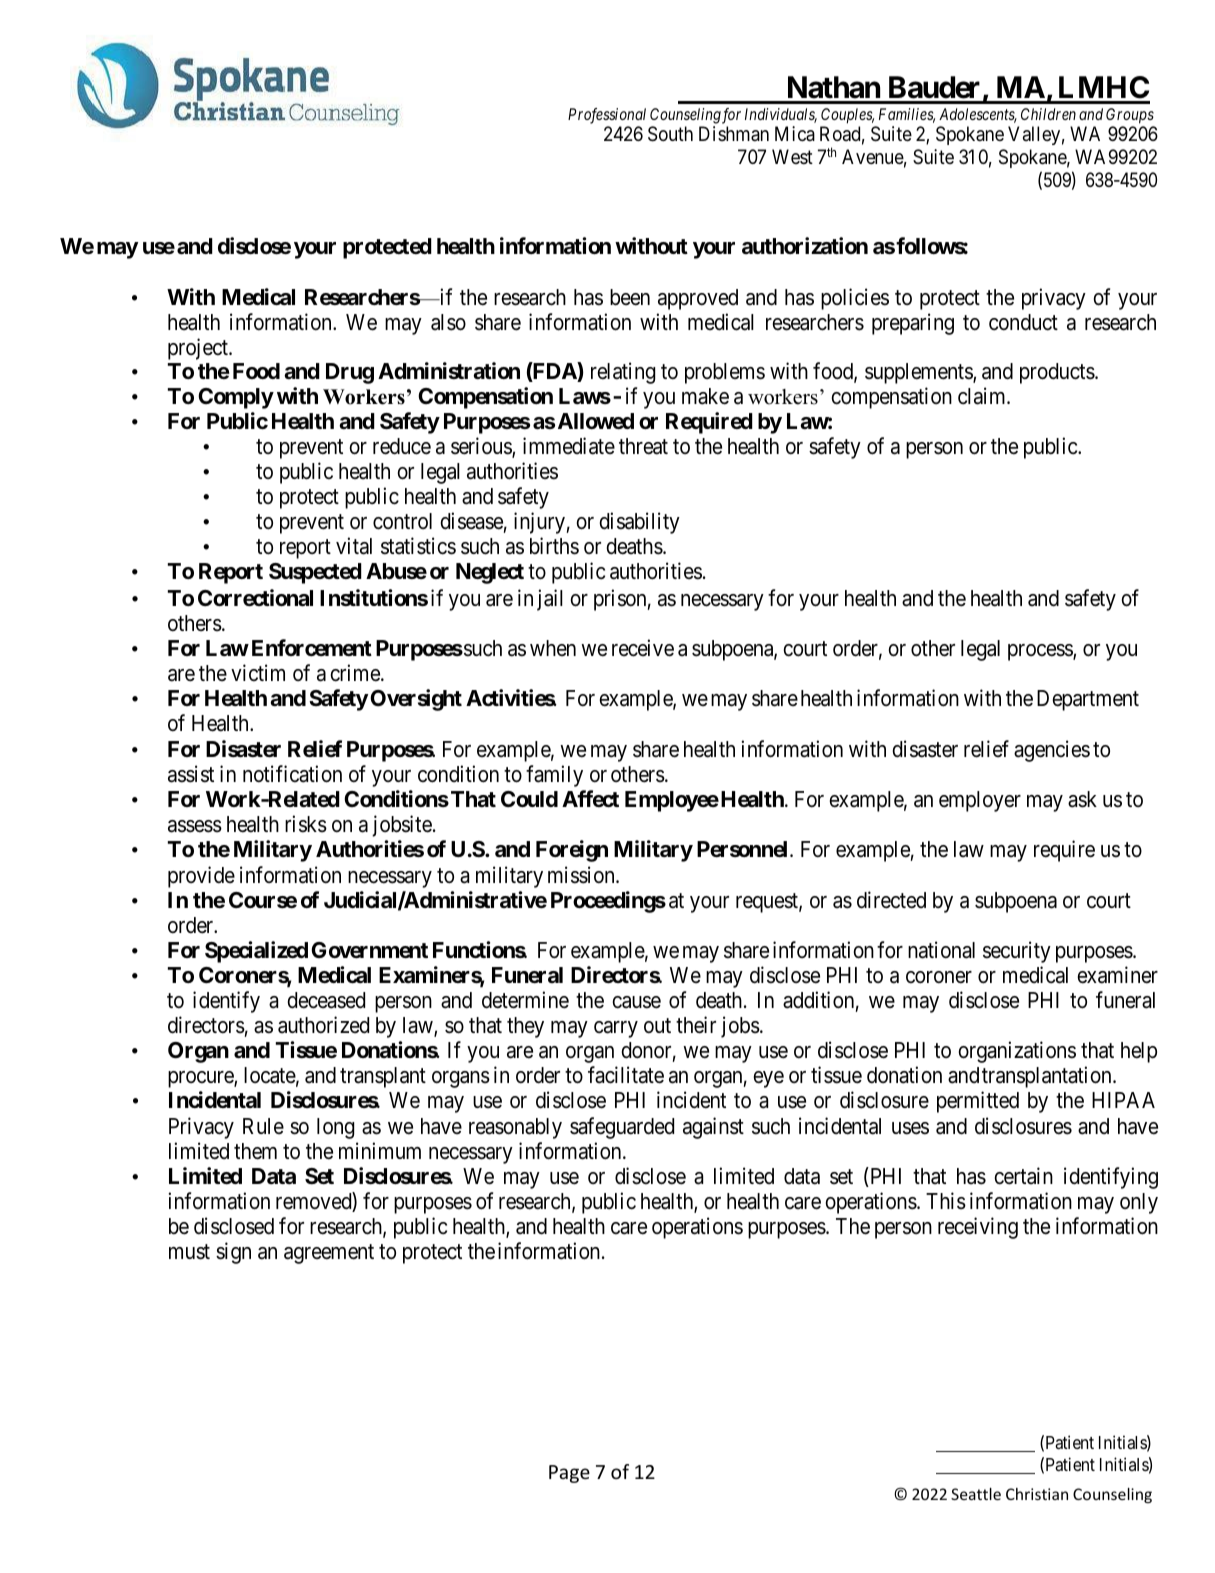 The image size is (1215, 1573). I want to click on South, so click(670, 134).
